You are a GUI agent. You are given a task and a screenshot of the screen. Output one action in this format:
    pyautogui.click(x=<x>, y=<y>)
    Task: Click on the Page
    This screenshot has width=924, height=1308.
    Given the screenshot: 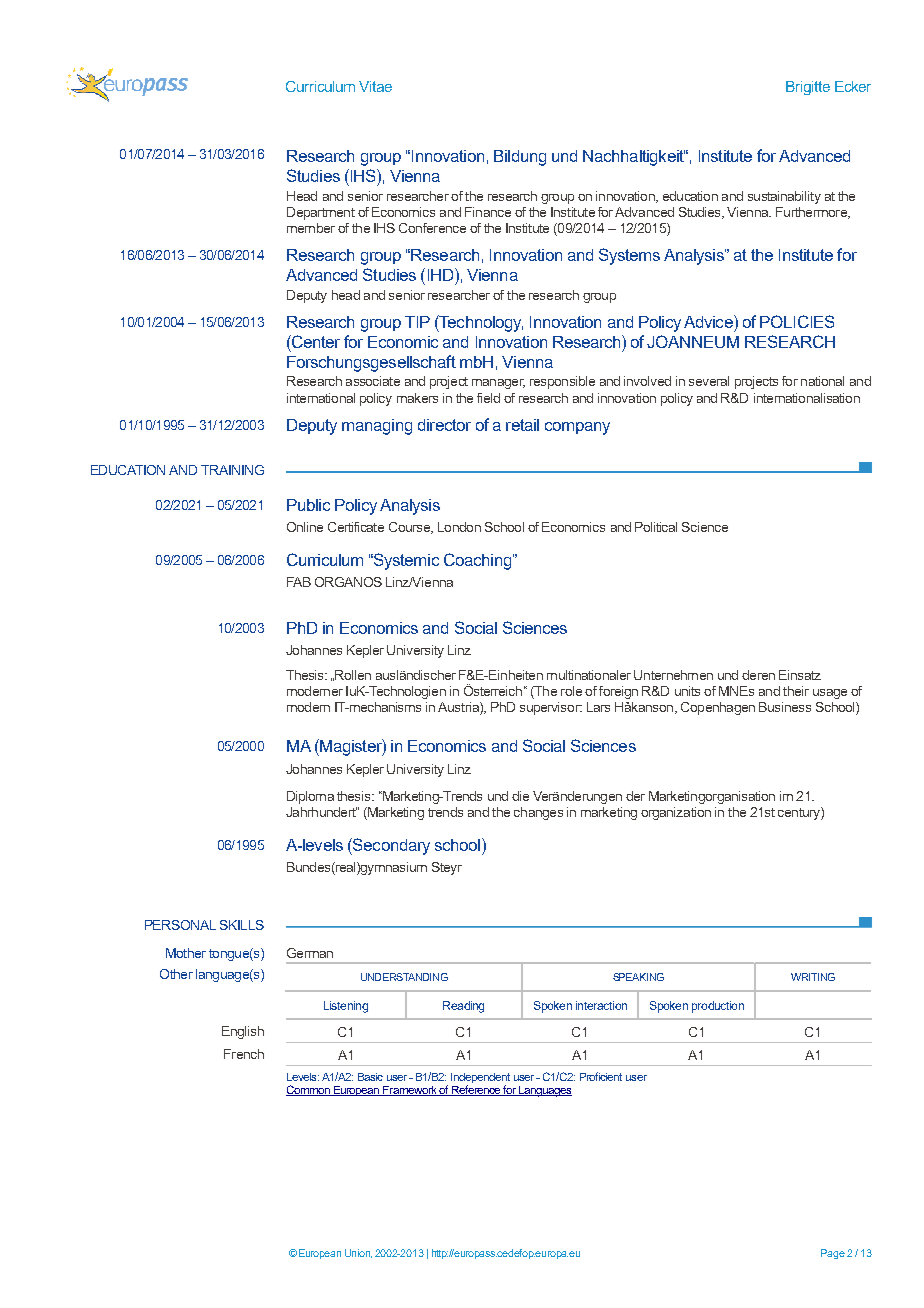 What is the action you would take?
    pyautogui.click(x=833, y=1254)
